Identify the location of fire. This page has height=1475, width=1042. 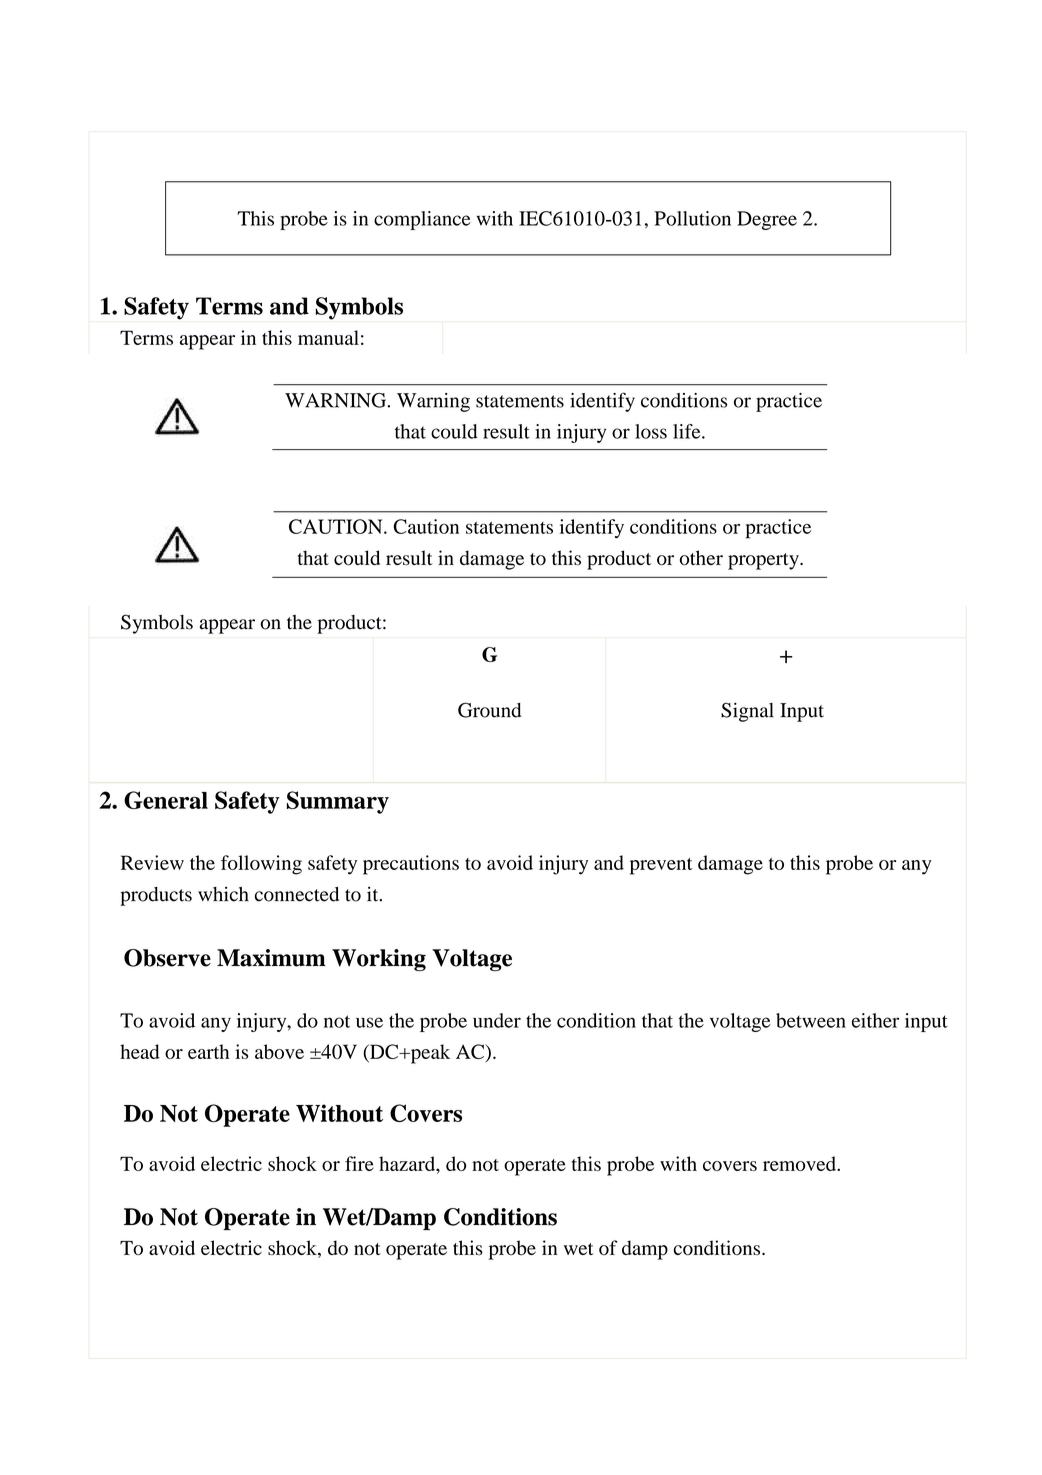
(359, 1163).
